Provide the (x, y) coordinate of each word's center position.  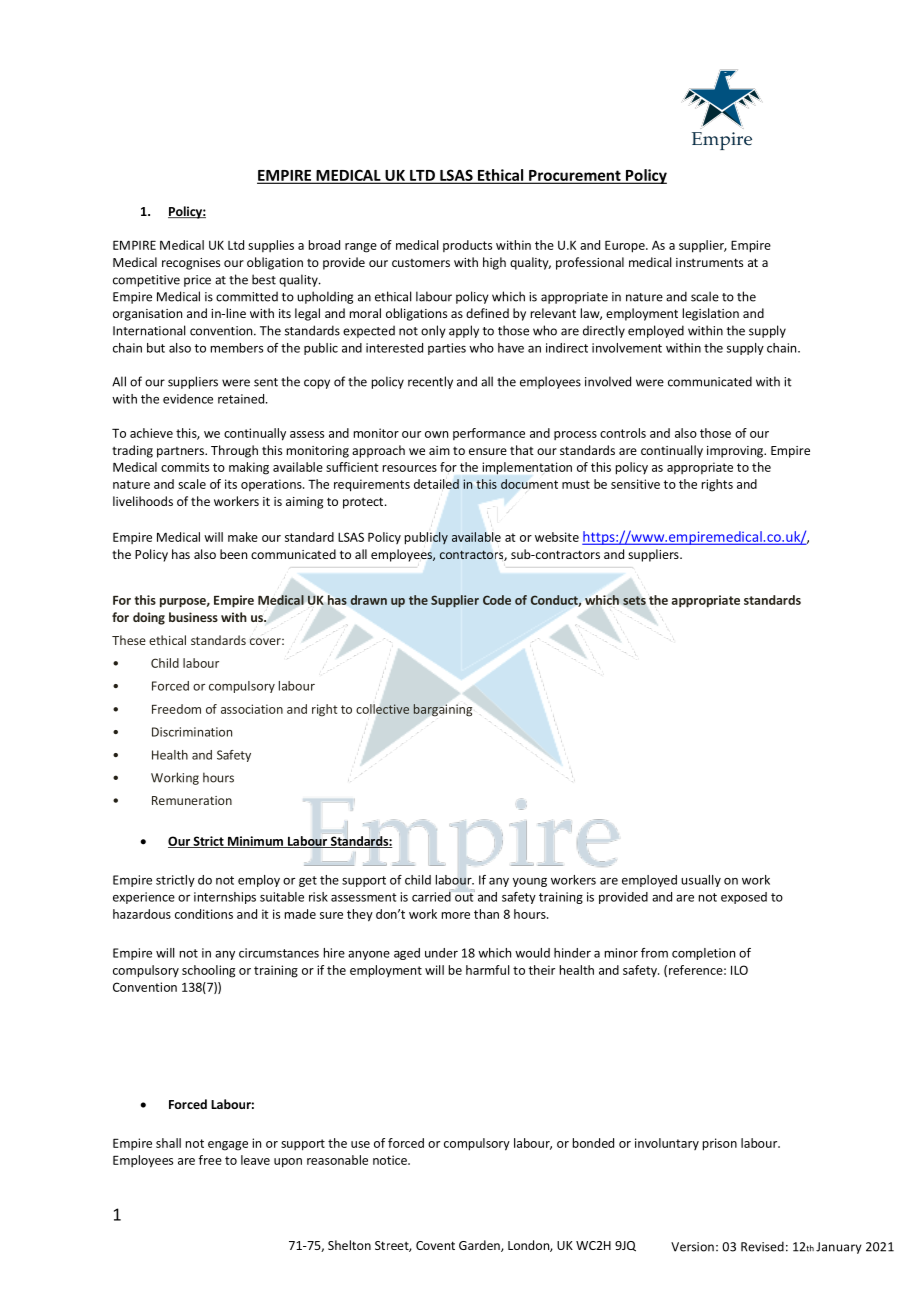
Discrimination (192, 732)
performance (489, 434)
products (467, 246)
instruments (709, 262)
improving (736, 452)
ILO (739, 970)
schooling (208, 971)
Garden (480, 1246)
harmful (488, 970)
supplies (271, 246)
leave (255, 1160)
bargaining (442, 710)
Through (234, 451)
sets (634, 600)
